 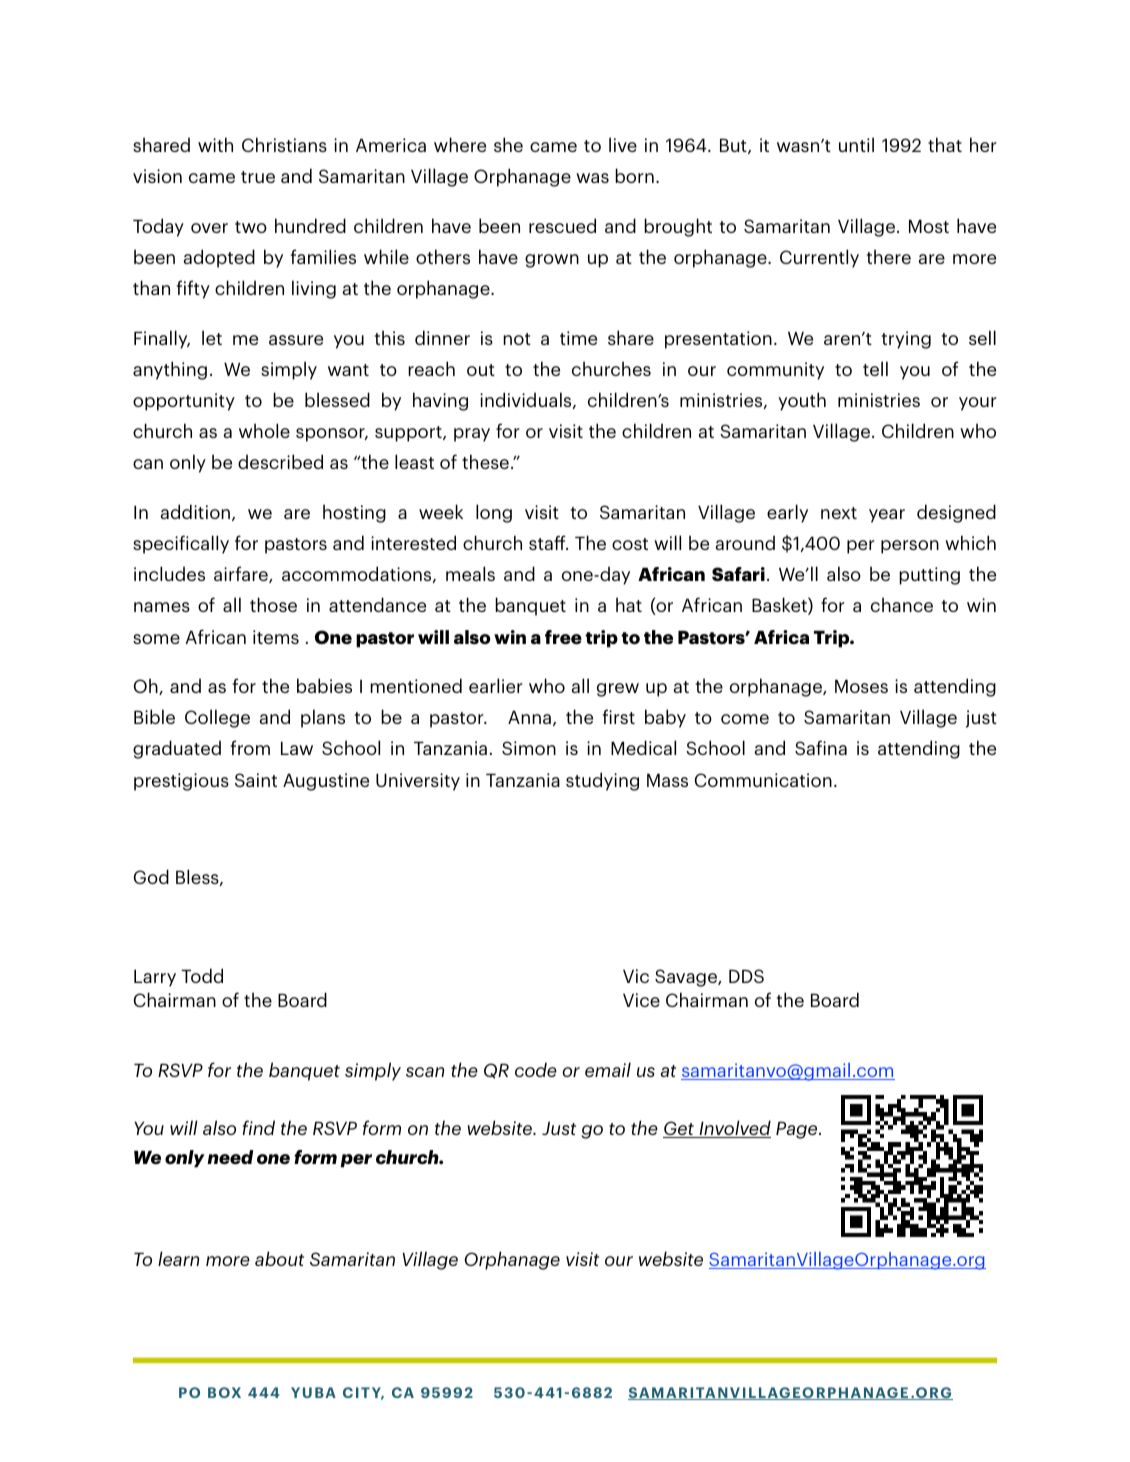 What do you see at coordinates (856, 144) in the screenshot?
I see `until` at bounding box center [856, 144].
